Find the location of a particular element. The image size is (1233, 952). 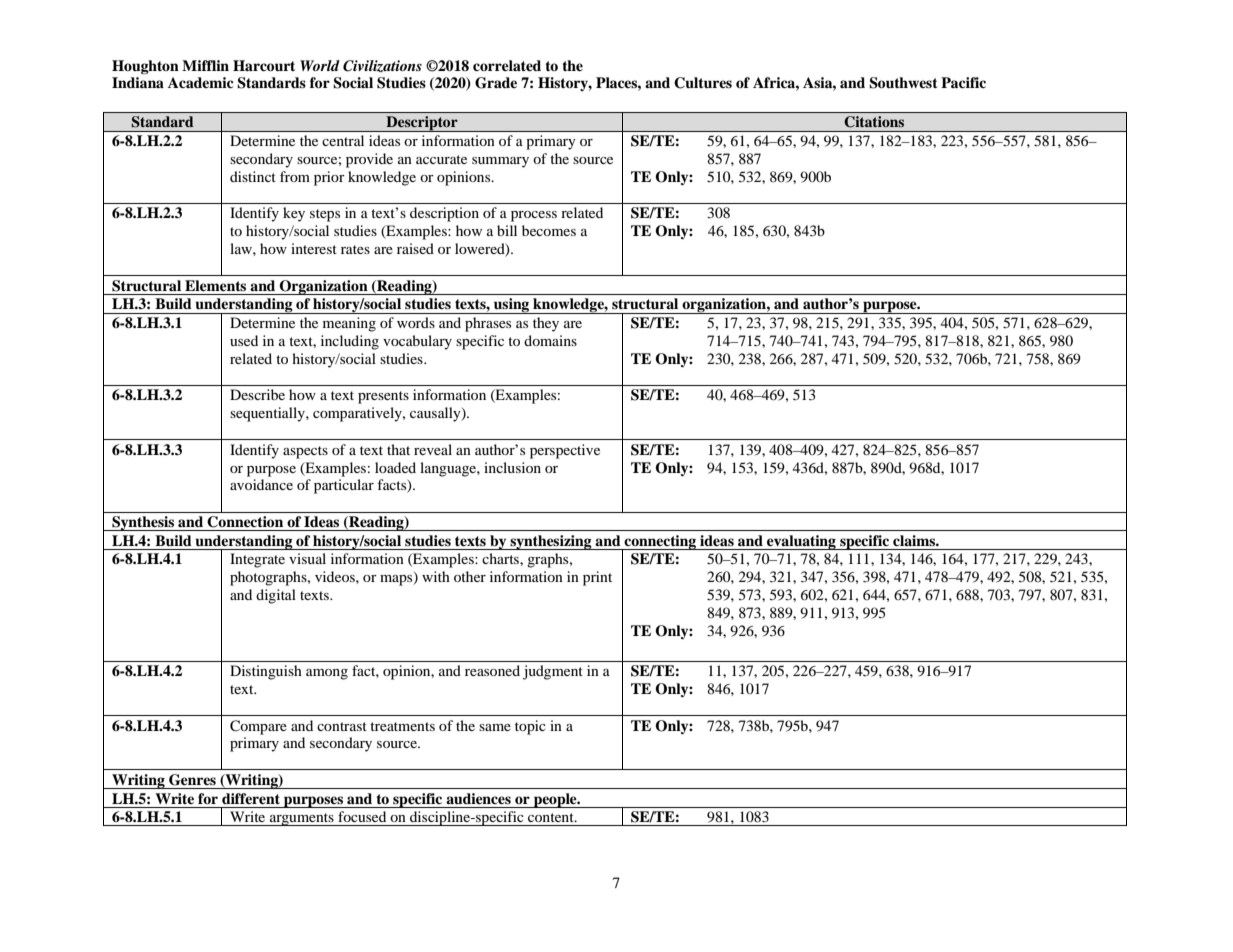

domains is located at coordinates (550, 340).
